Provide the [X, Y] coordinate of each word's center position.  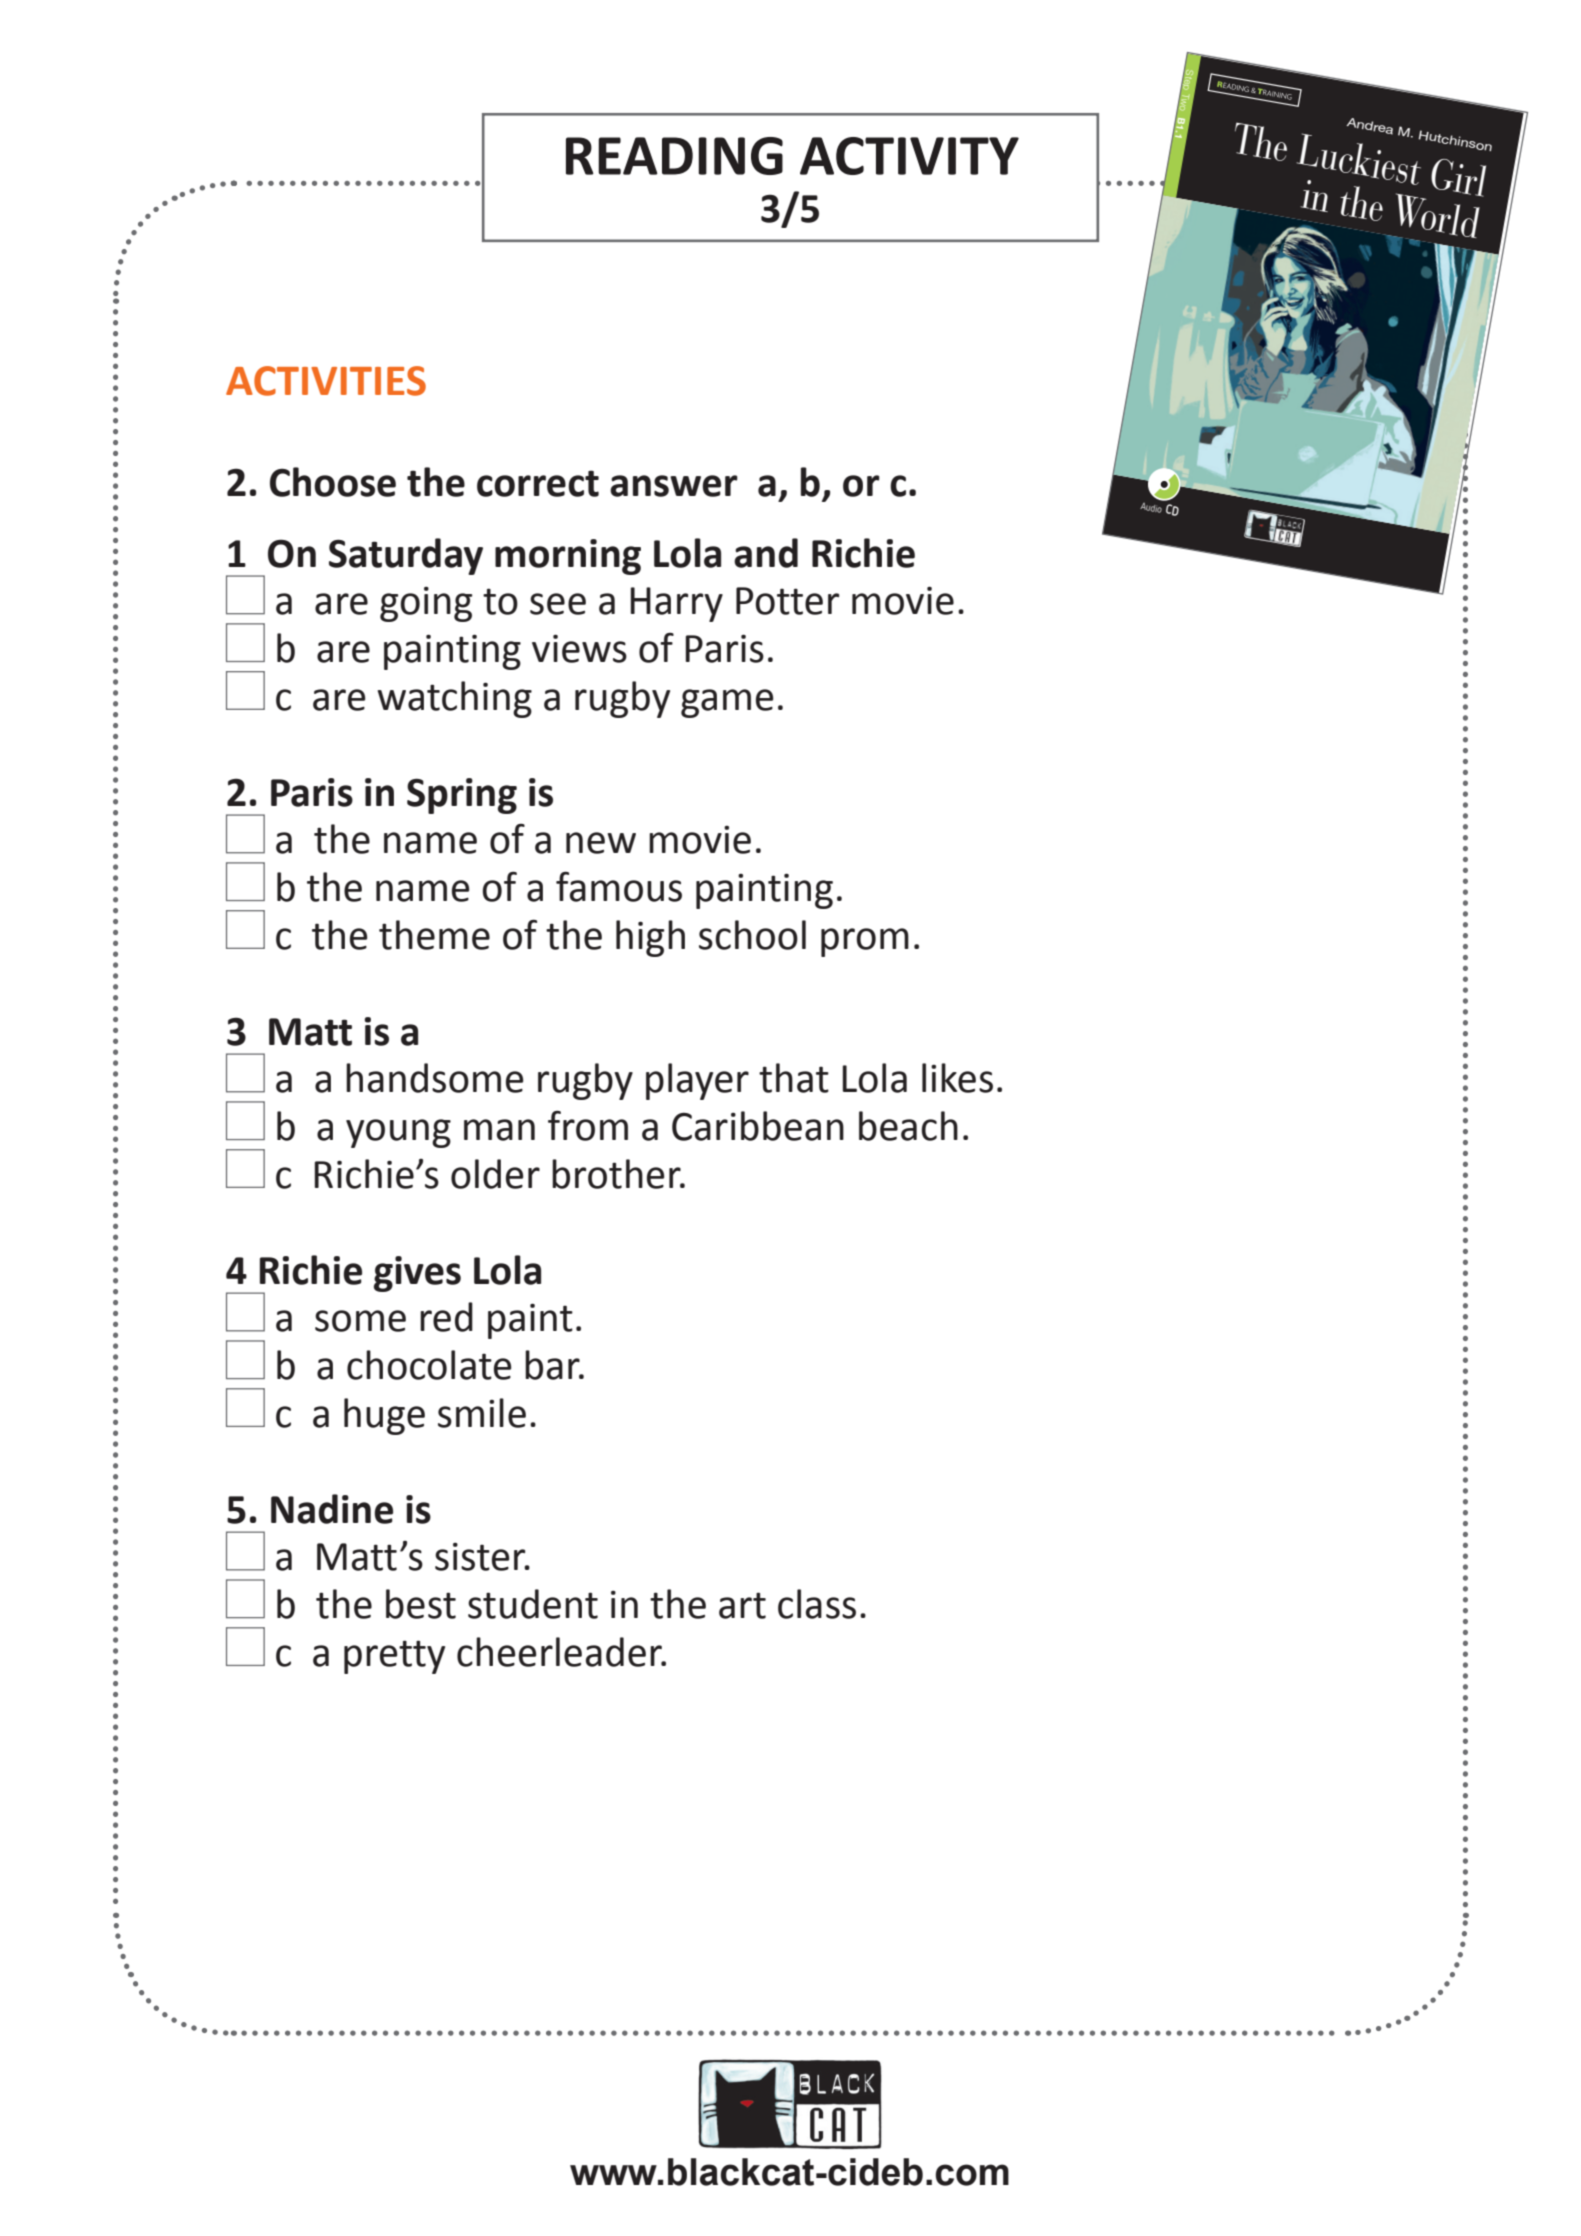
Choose [333, 482]
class [817, 1604]
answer [674, 486]
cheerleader [560, 1652]
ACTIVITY [909, 156]
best [421, 1604]
